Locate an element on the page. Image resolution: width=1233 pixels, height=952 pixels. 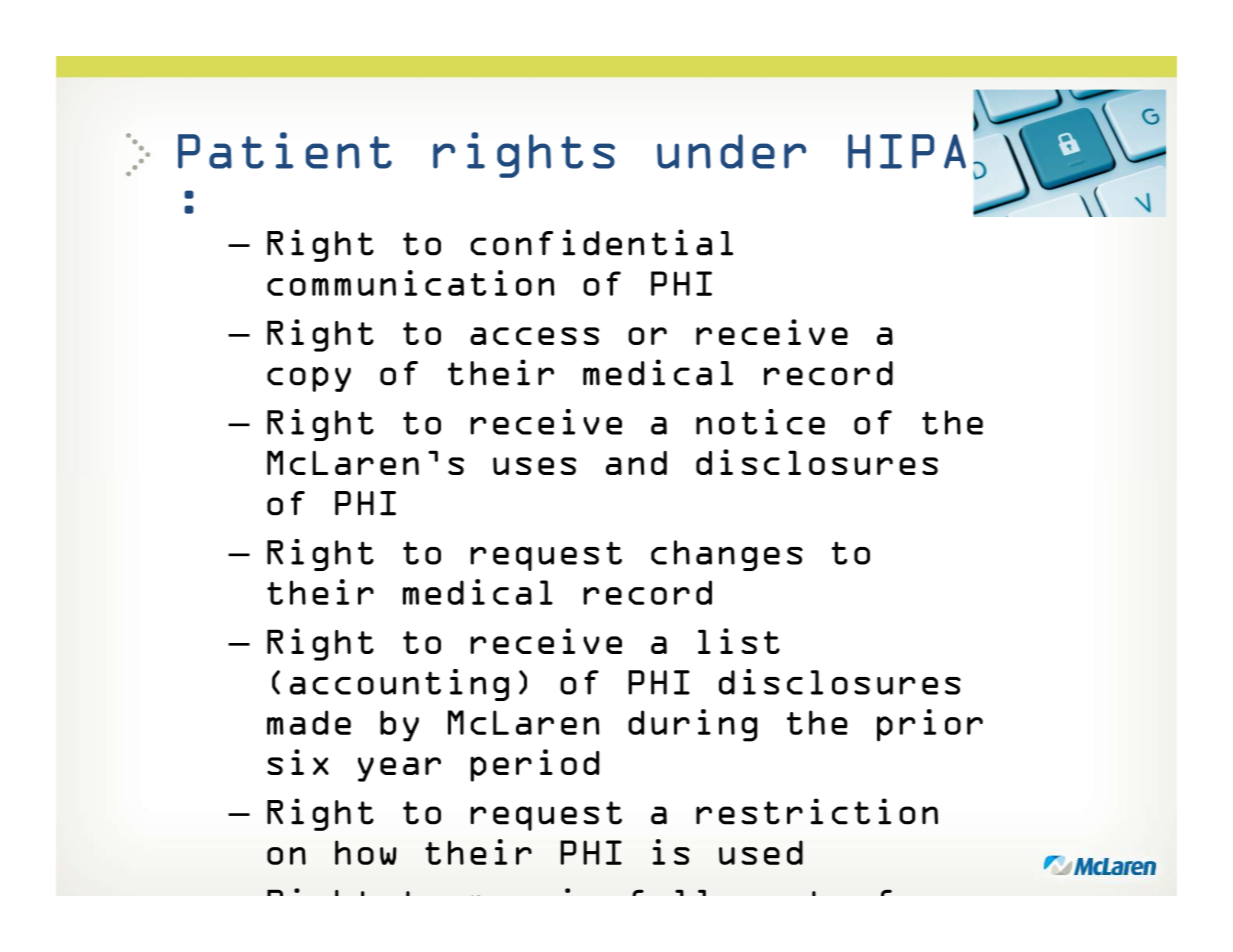
changes is located at coordinates (727, 555).
